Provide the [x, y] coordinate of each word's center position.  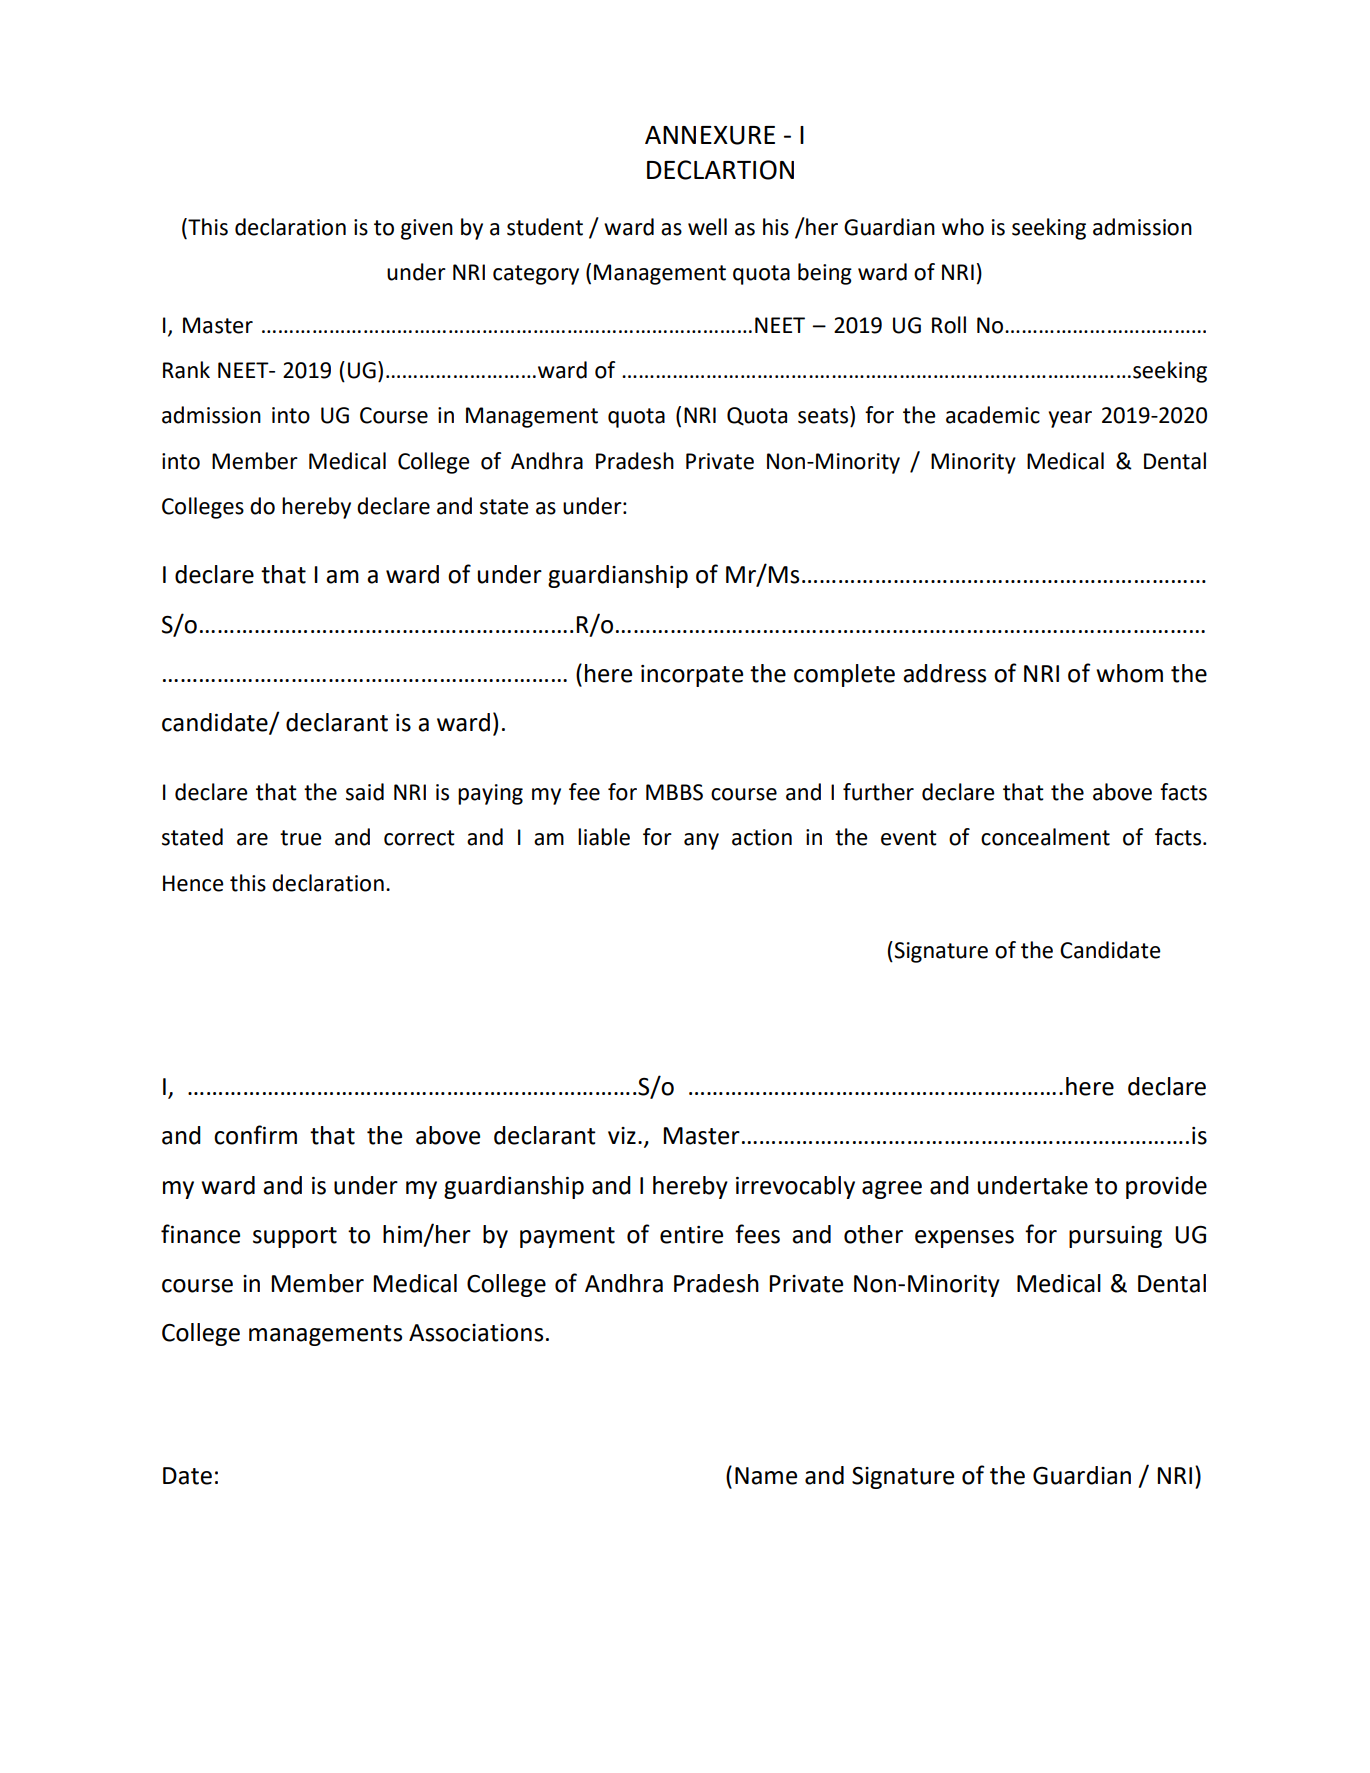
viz [622, 1135]
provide [1166, 1187]
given [427, 229]
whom [1129, 673]
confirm [255, 1135]
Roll [949, 325]
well [707, 227]
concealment [1045, 837]
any [701, 841]
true [301, 838]
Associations [476, 1333]
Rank [186, 370]
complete [844, 675]
